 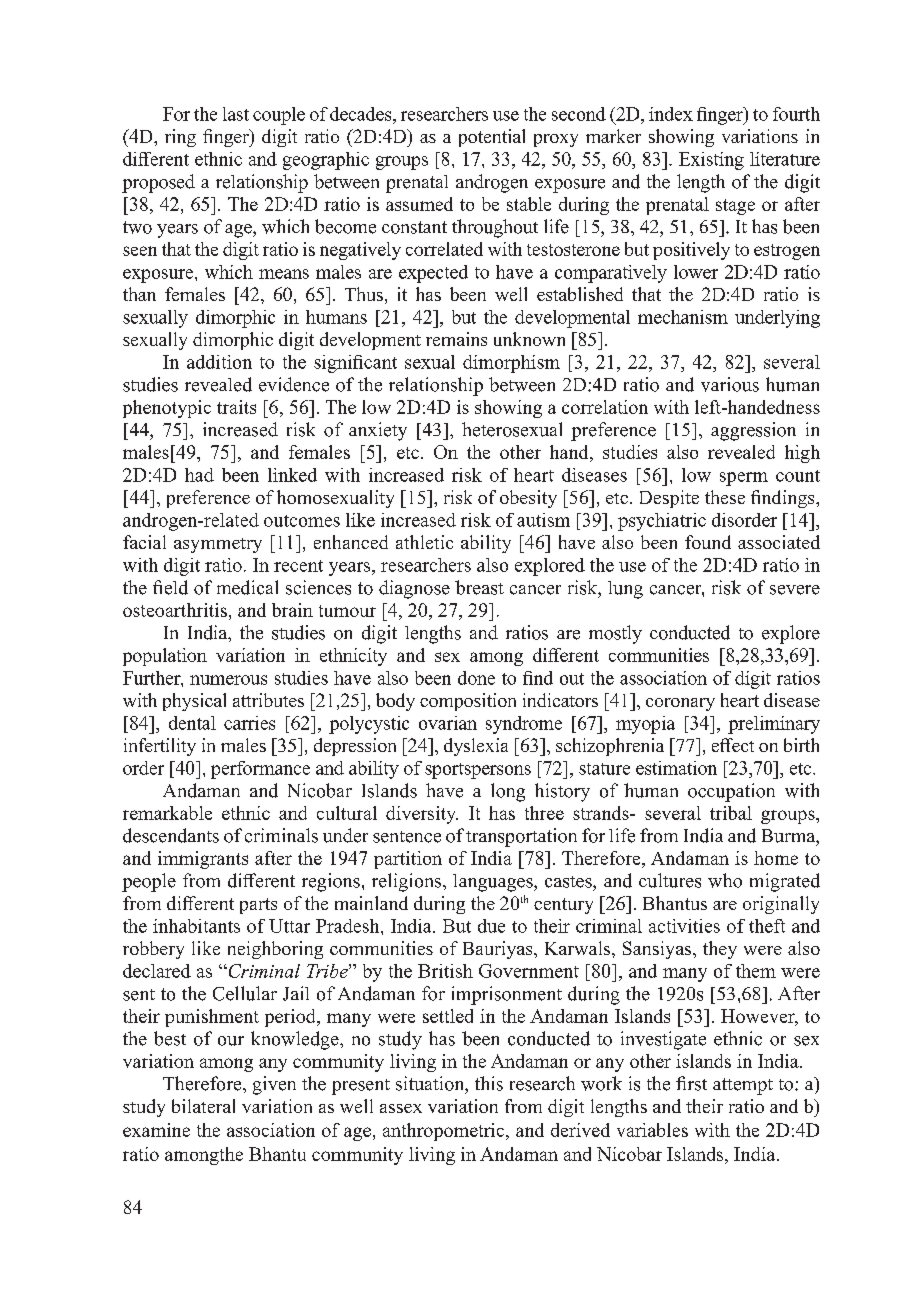 I want to click on bilateral, so click(x=203, y=1106).
